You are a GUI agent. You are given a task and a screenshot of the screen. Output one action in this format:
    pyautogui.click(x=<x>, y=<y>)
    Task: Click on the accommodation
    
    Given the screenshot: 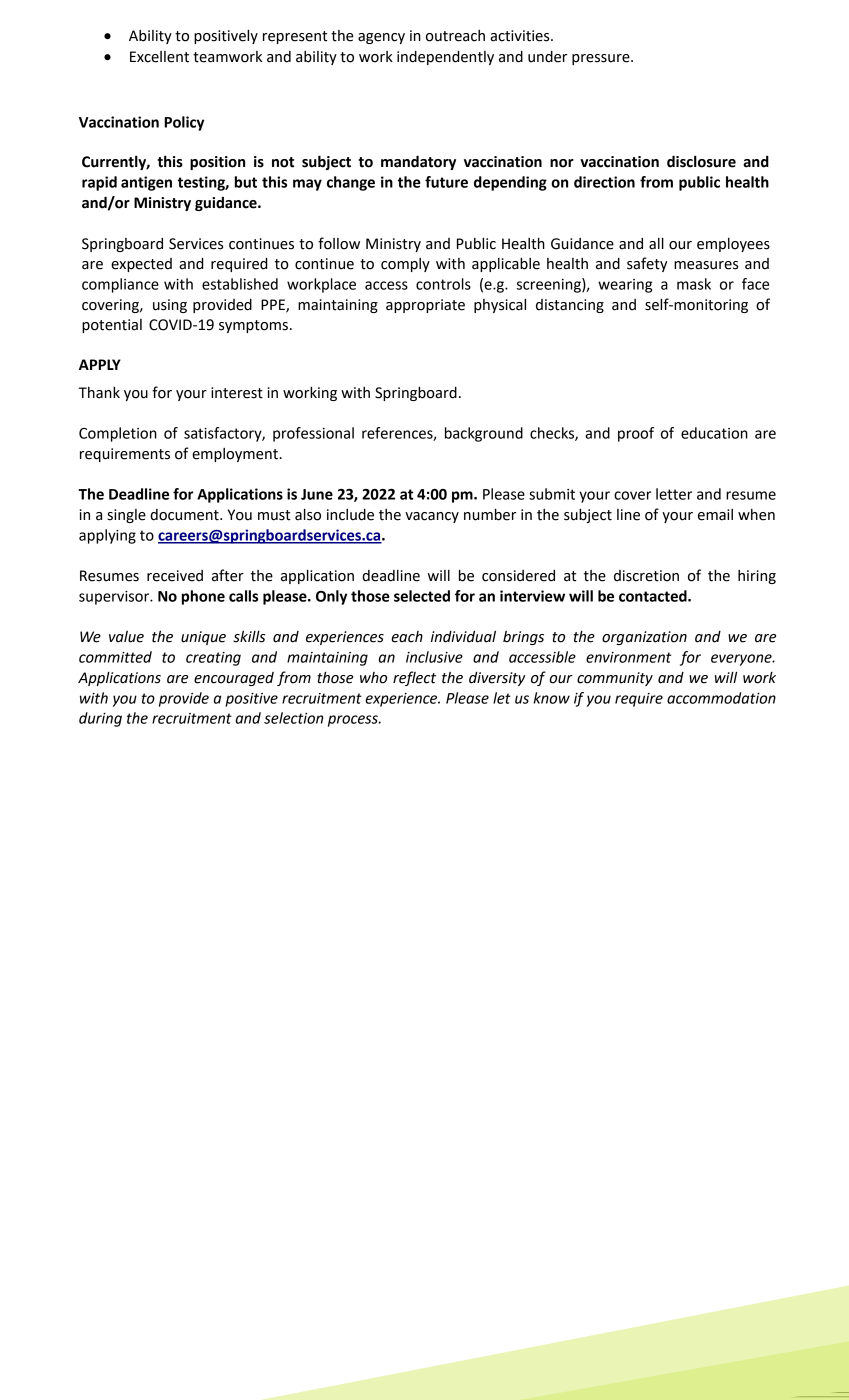 What is the action you would take?
    pyautogui.click(x=721, y=698)
